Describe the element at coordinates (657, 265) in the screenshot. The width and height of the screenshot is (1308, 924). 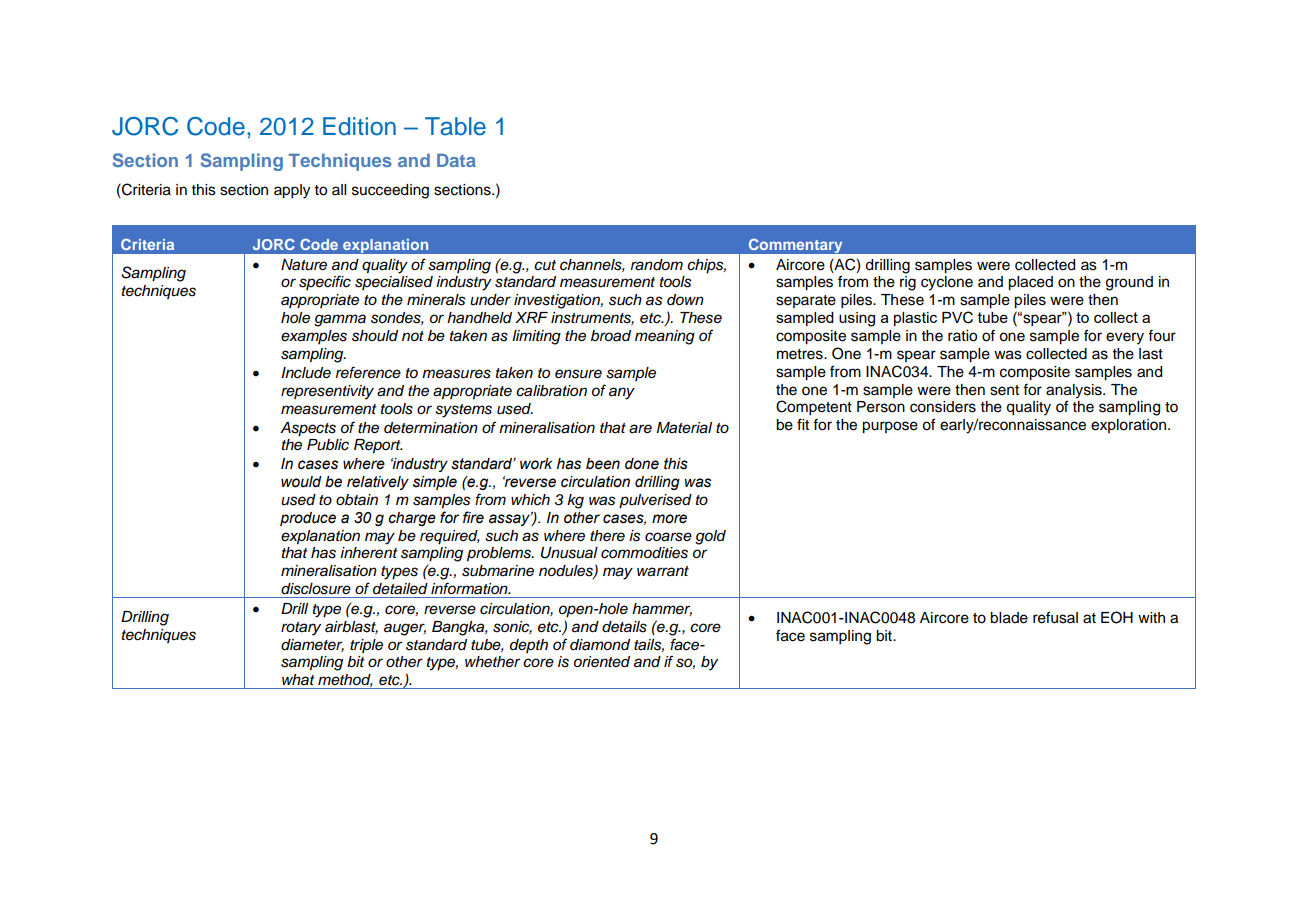
I see `random` at that location.
